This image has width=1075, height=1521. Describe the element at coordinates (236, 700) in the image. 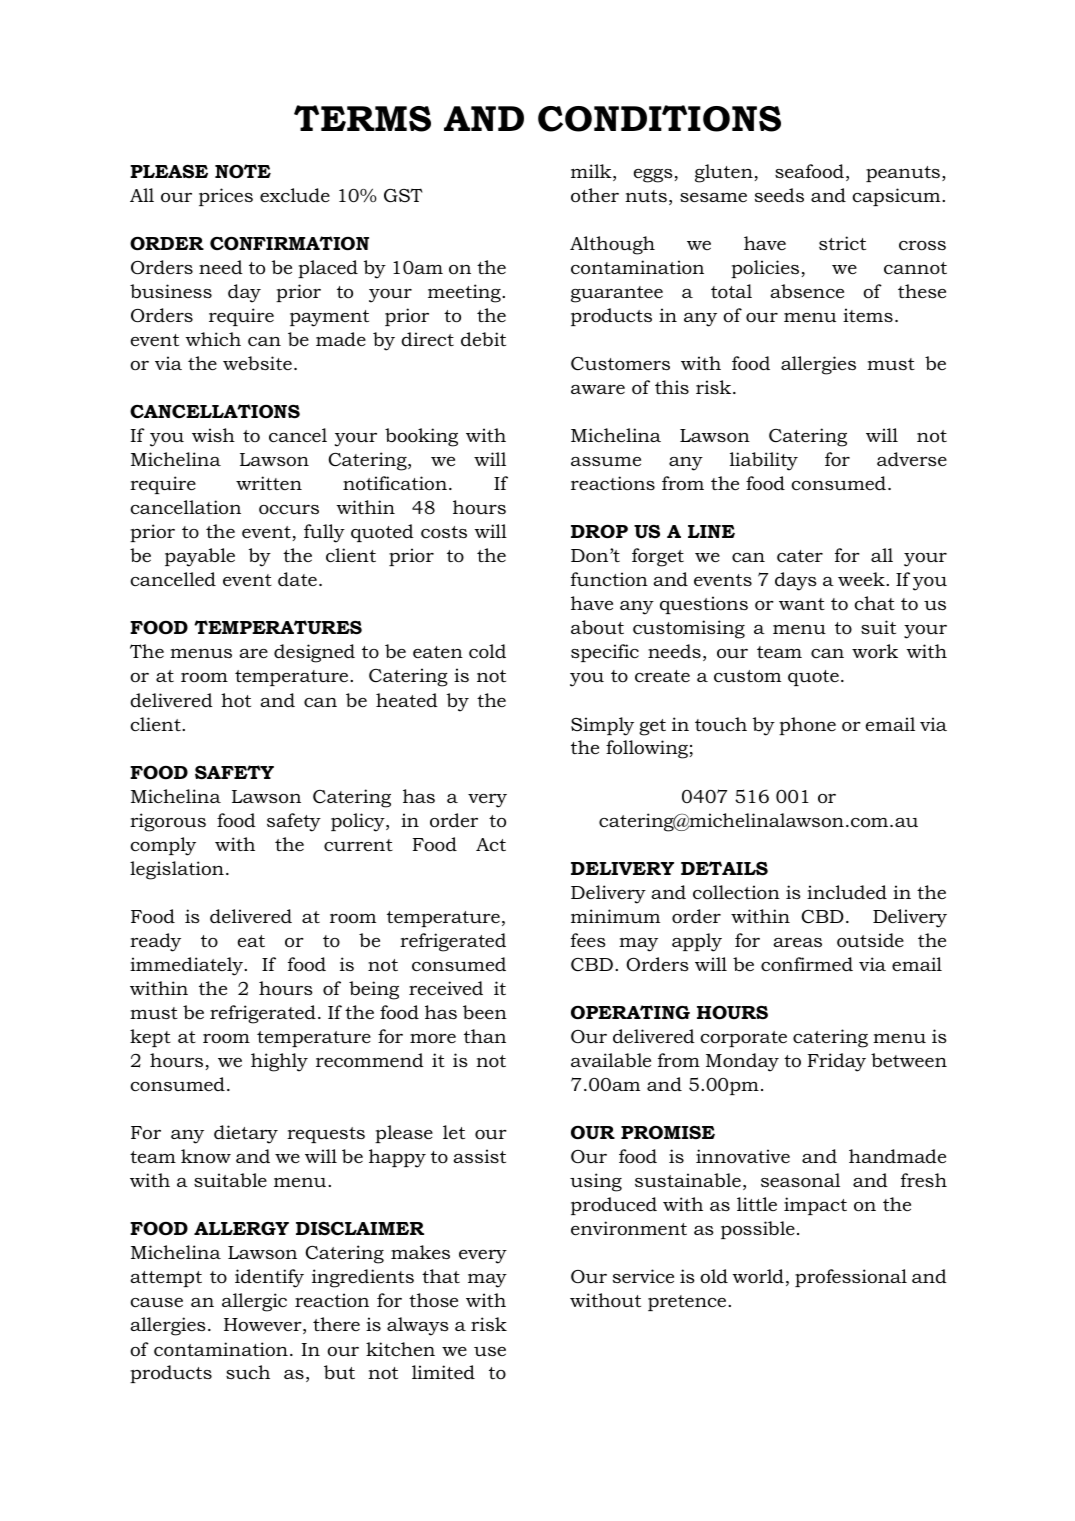

I see `hot` at that location.
